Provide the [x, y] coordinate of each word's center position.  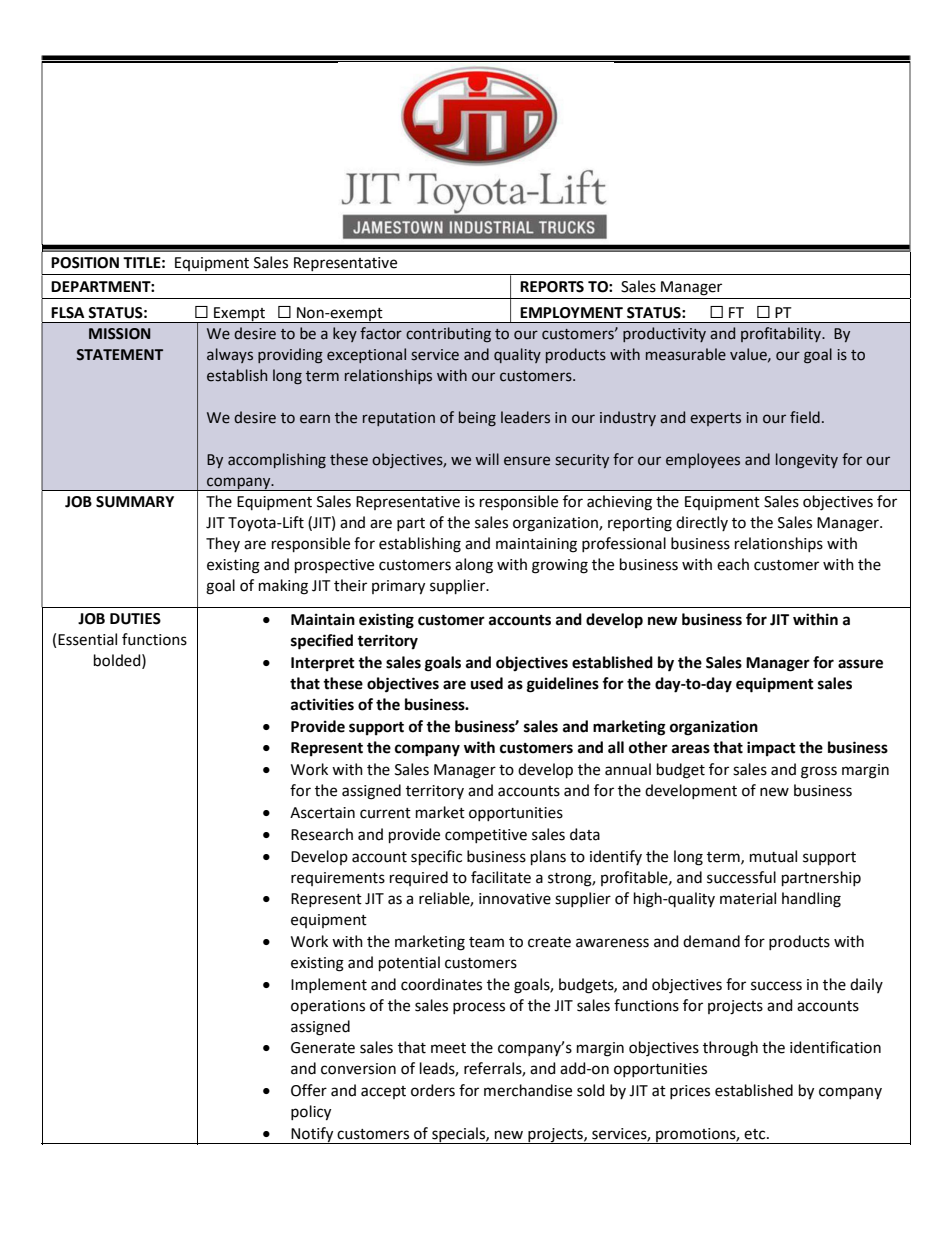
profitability [782, 334]
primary [398, 587]
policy [311, 1113]
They [223, 544]
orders [433, 1090]
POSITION [85, 263]
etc [756, 1134]
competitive [486, 836]
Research [322, 834]
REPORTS [552, 287]
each [733, 564]
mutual [773, 856]
